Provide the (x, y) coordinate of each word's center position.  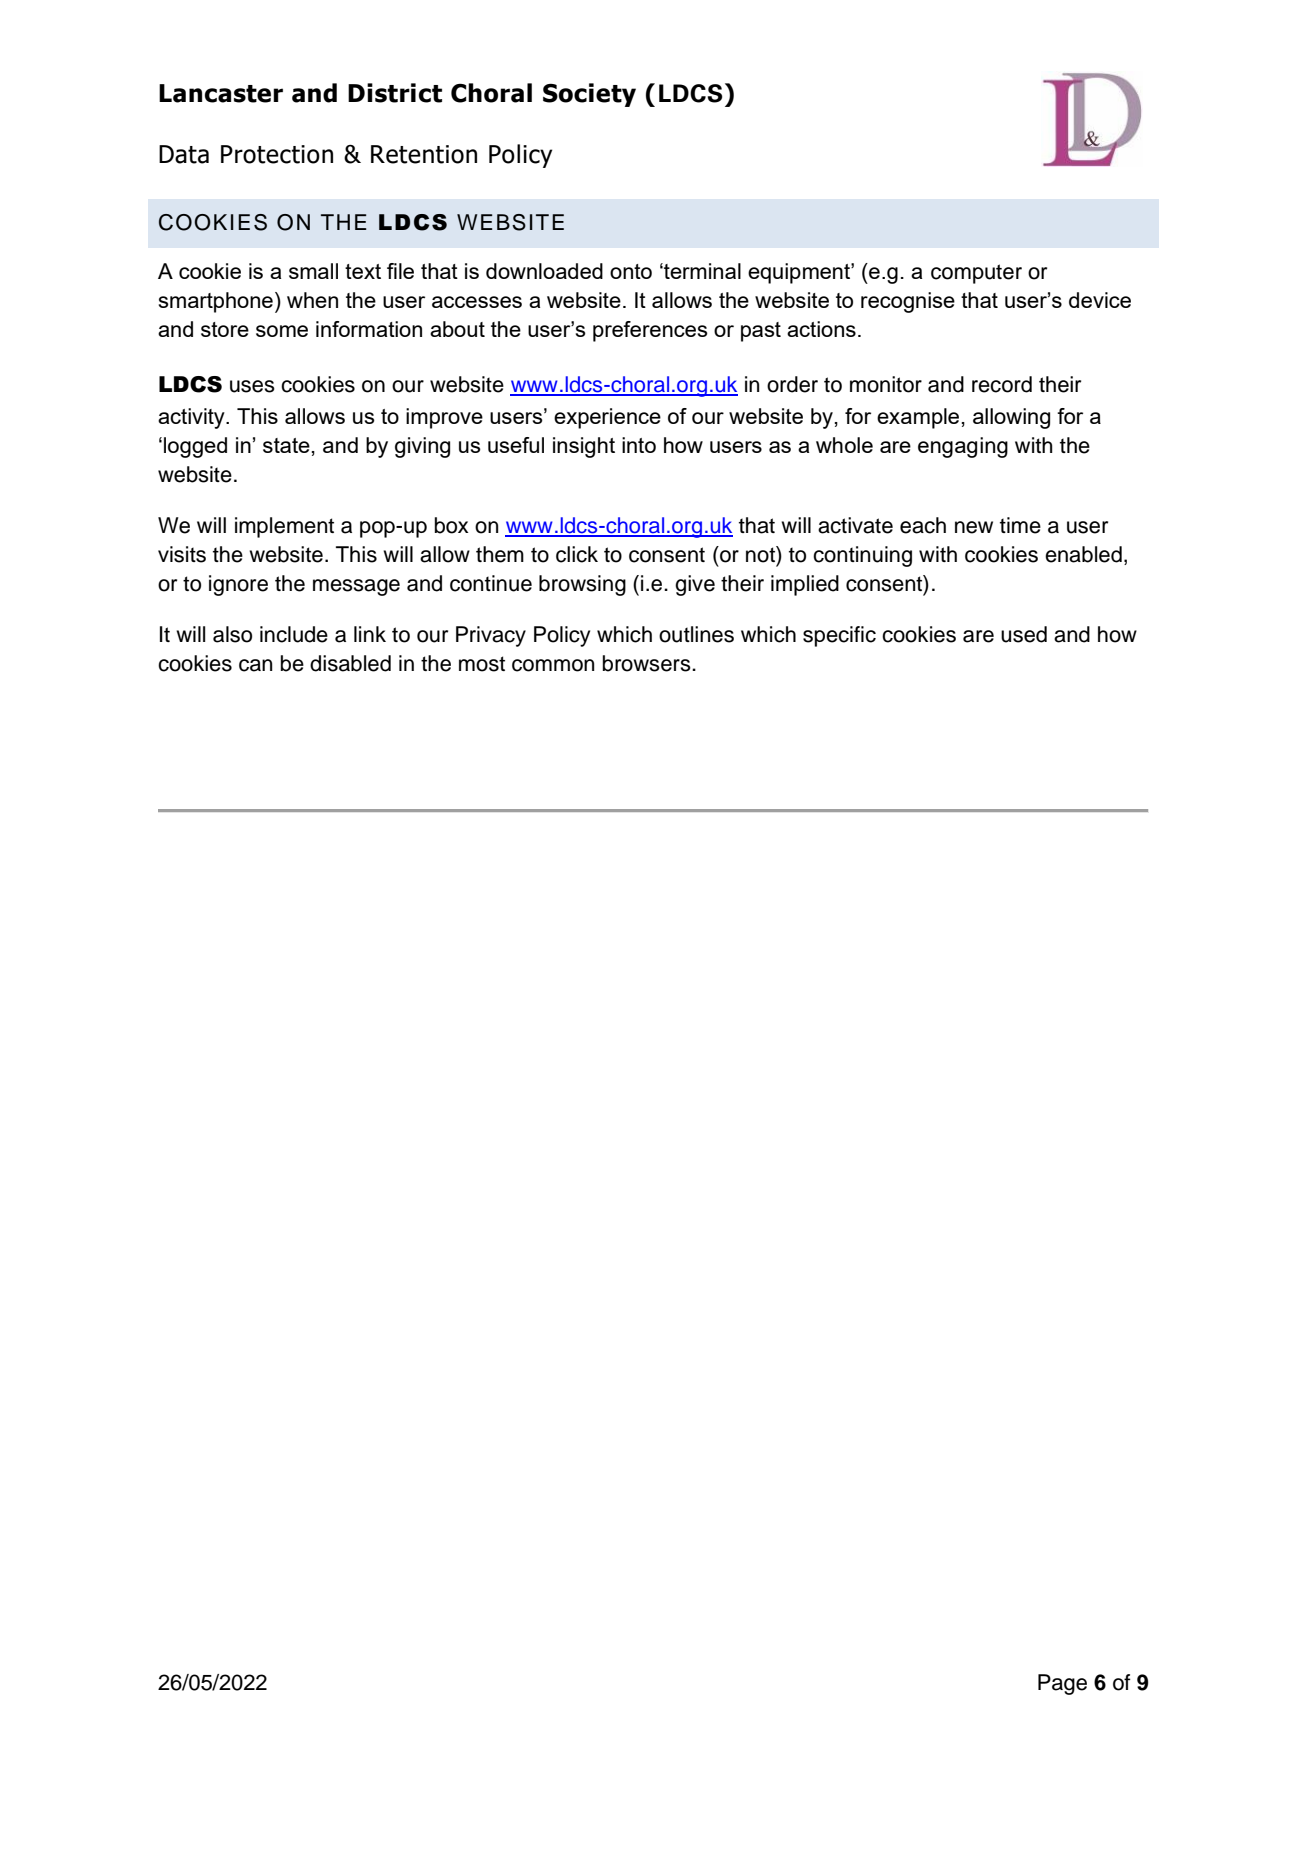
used (1024, 634)
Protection (277, 154)
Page (1062, 1684)
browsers (648, 663)
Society (589, 95)
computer (976, 274)
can (255, 665)
